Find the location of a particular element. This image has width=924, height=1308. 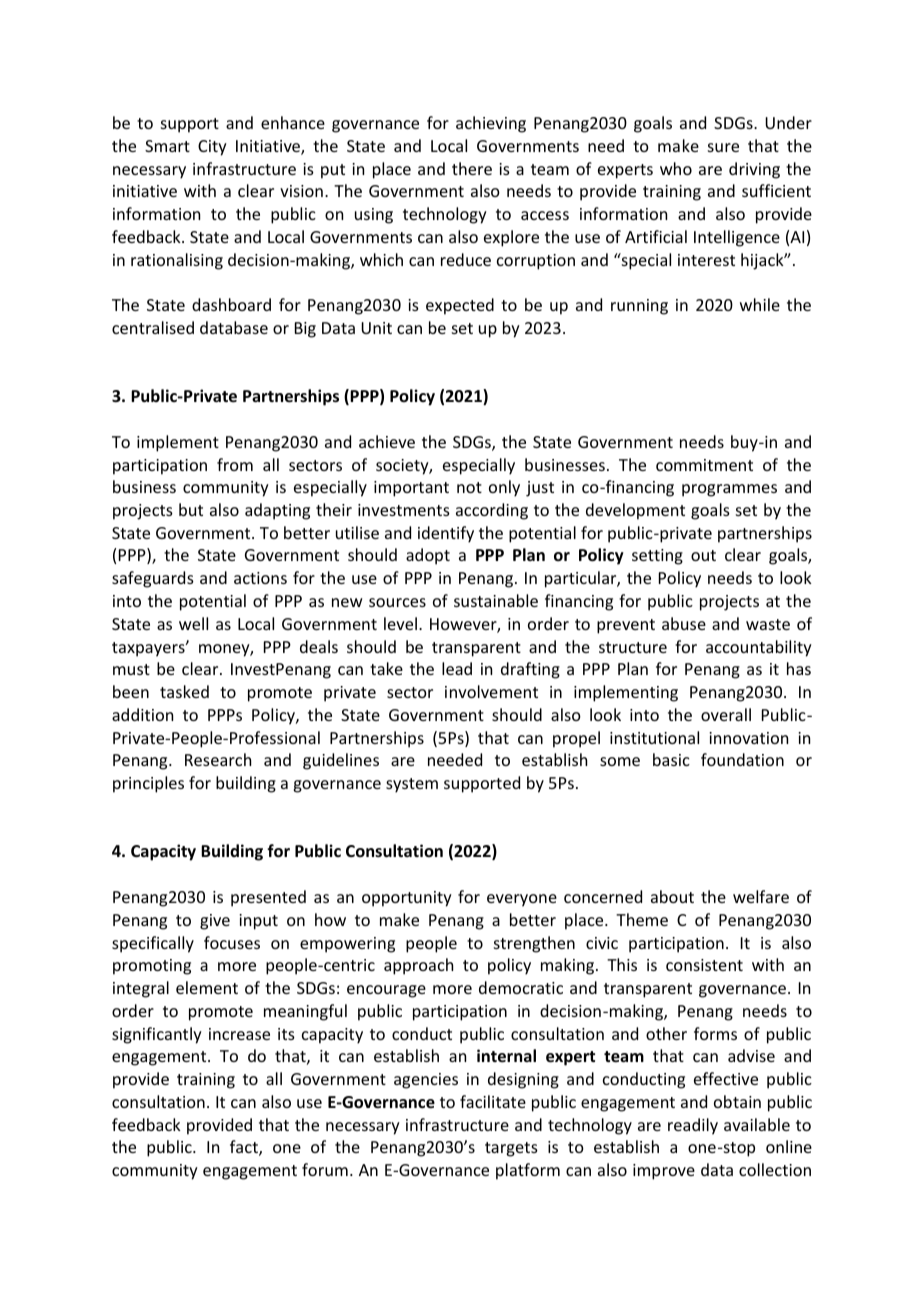

targets is located at coordinates (511, 1149).
